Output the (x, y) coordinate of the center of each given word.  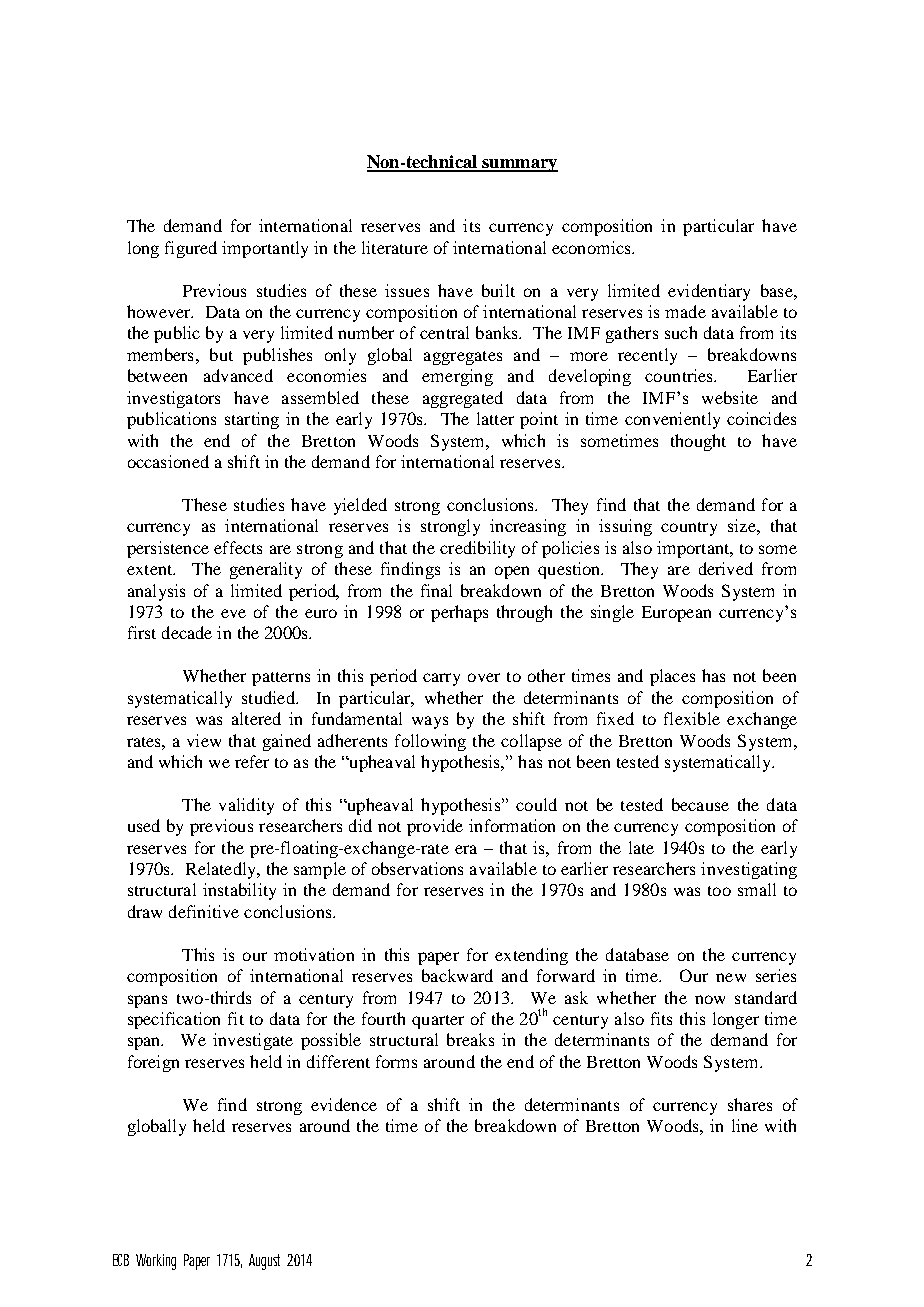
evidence (344, 1104)
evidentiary (709, 292)
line (745, 1125)
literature (395, 247)
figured (191, 249)
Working (156, 1262)
